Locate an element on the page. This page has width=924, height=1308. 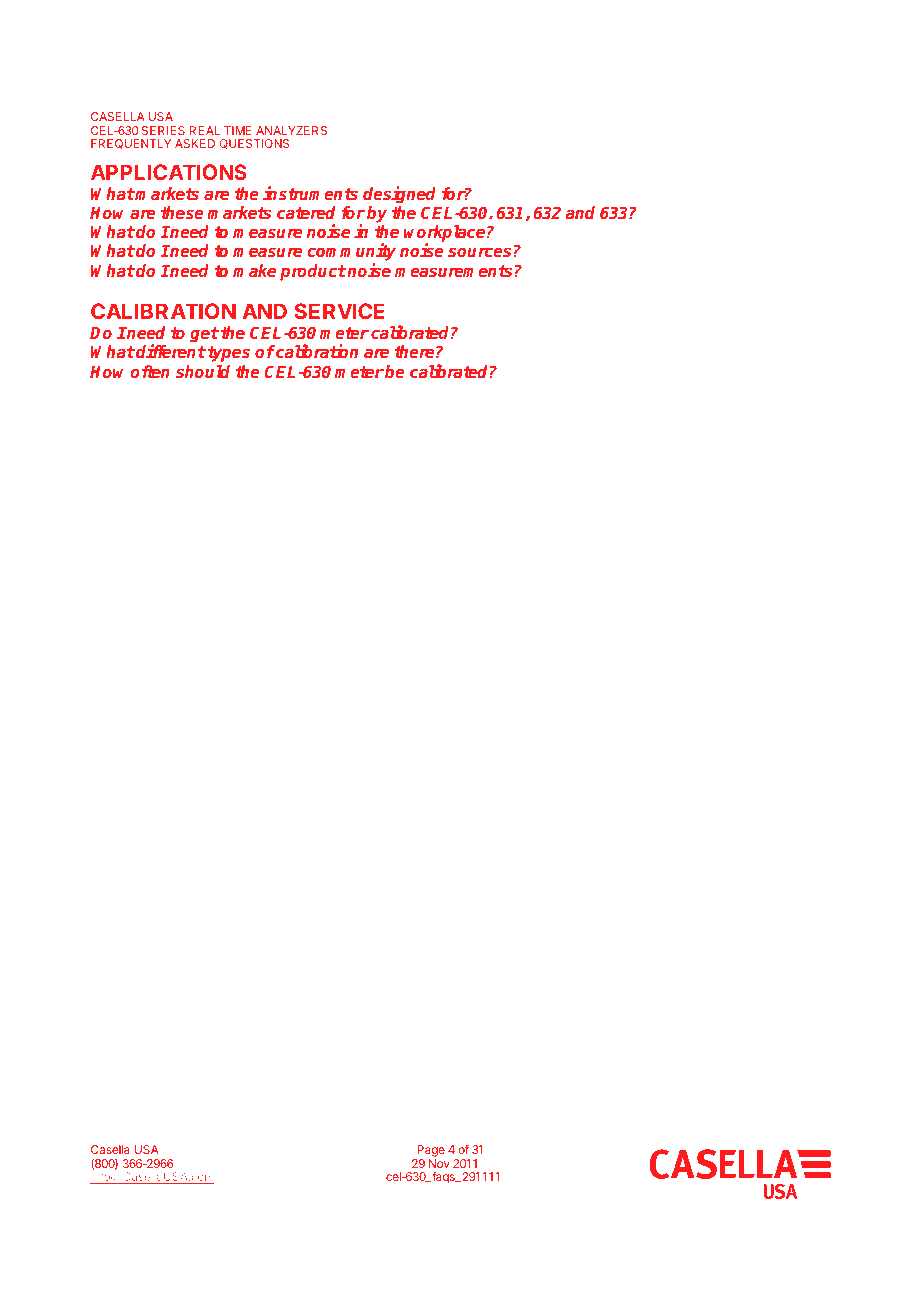
Nov is located at coordinates (439, 1163).
